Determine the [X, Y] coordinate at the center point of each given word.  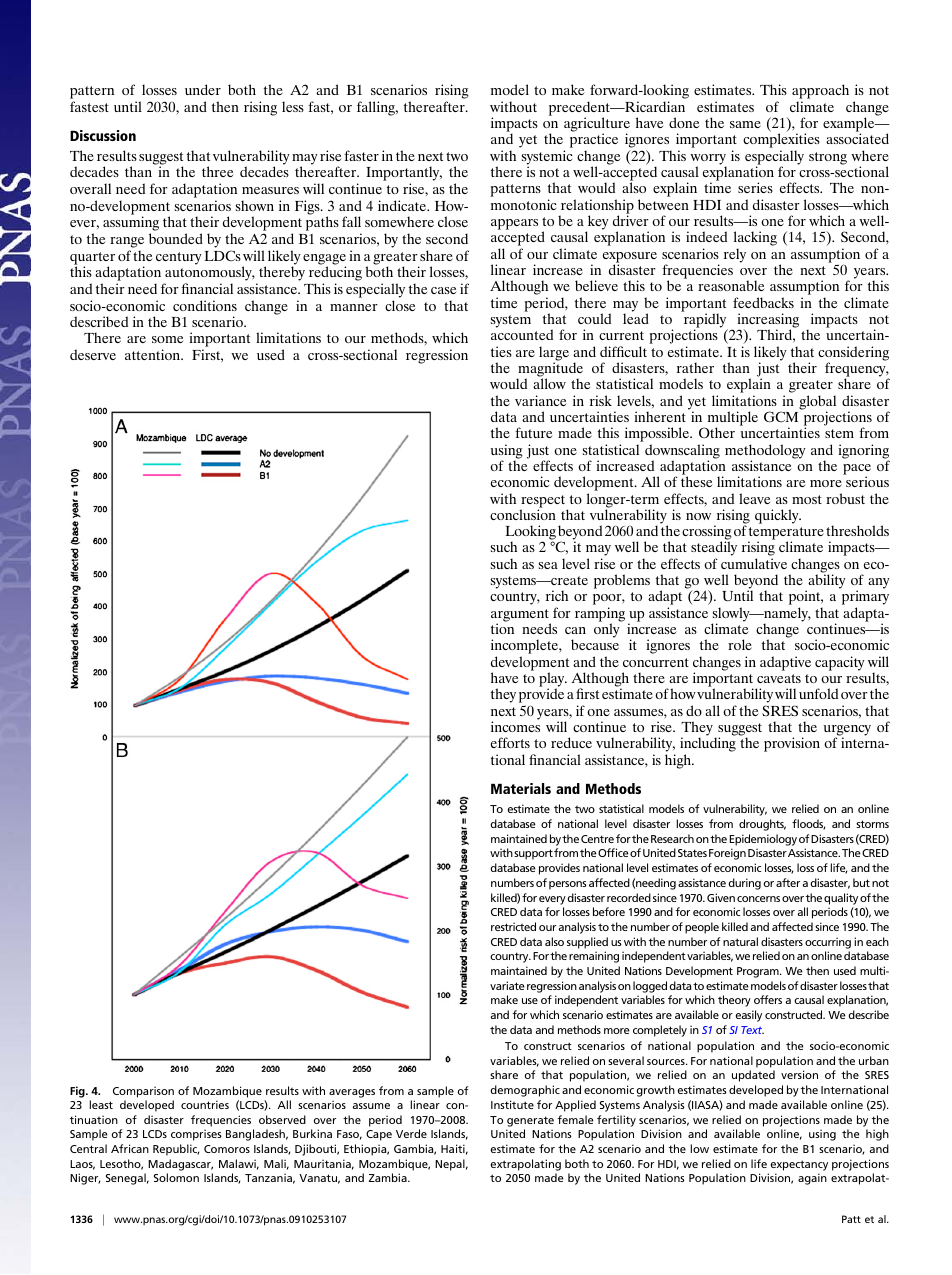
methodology [765, 452]
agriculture [597, 125]
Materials [521, 788]
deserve [93, 354]
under [203, 89]
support [533, 854]
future [533, 432]
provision [792, 744]
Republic [176, 1150]
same [745, 124]
